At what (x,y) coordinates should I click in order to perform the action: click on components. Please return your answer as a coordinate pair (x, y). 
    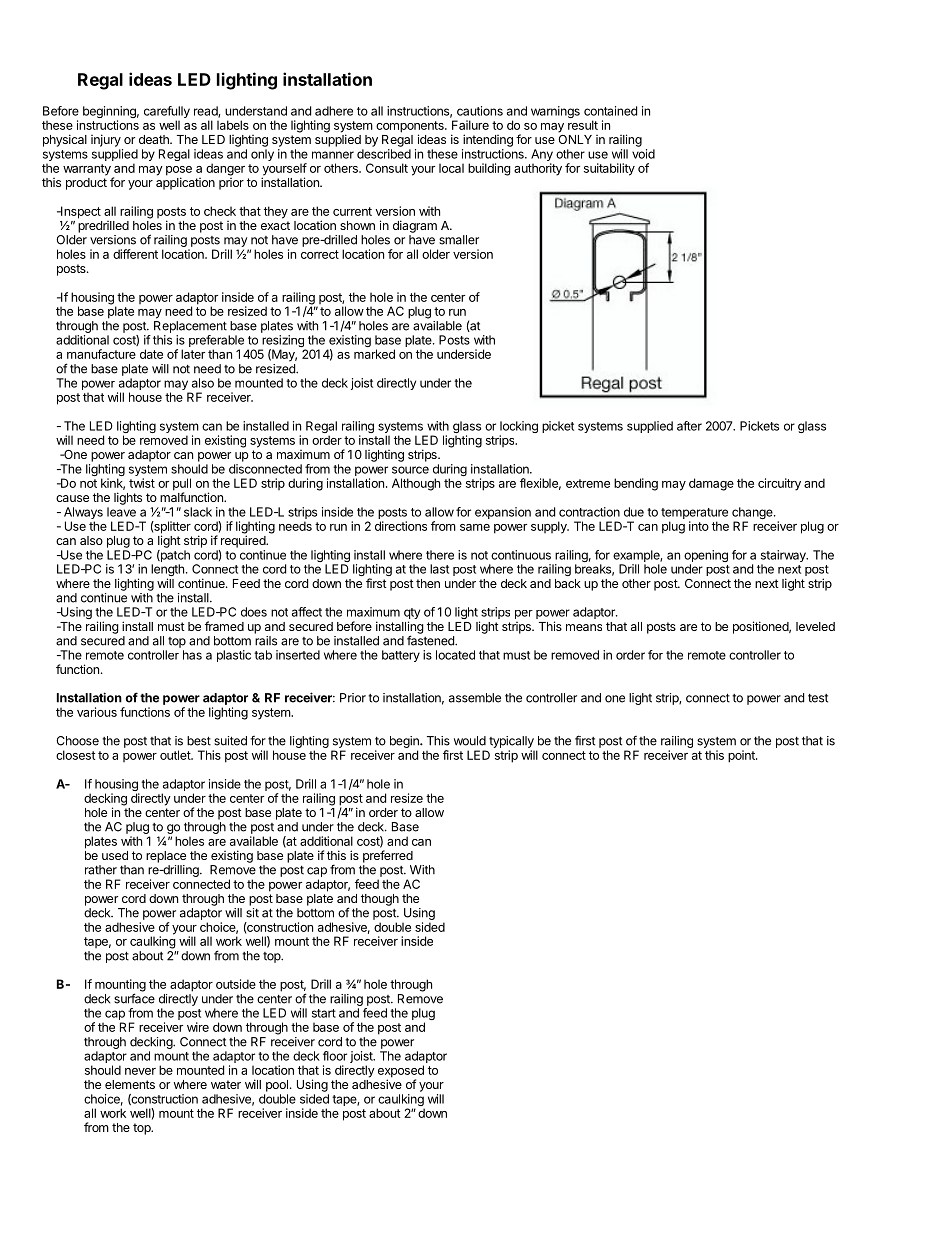
    Looking at the image, I should click on (411, 128).
